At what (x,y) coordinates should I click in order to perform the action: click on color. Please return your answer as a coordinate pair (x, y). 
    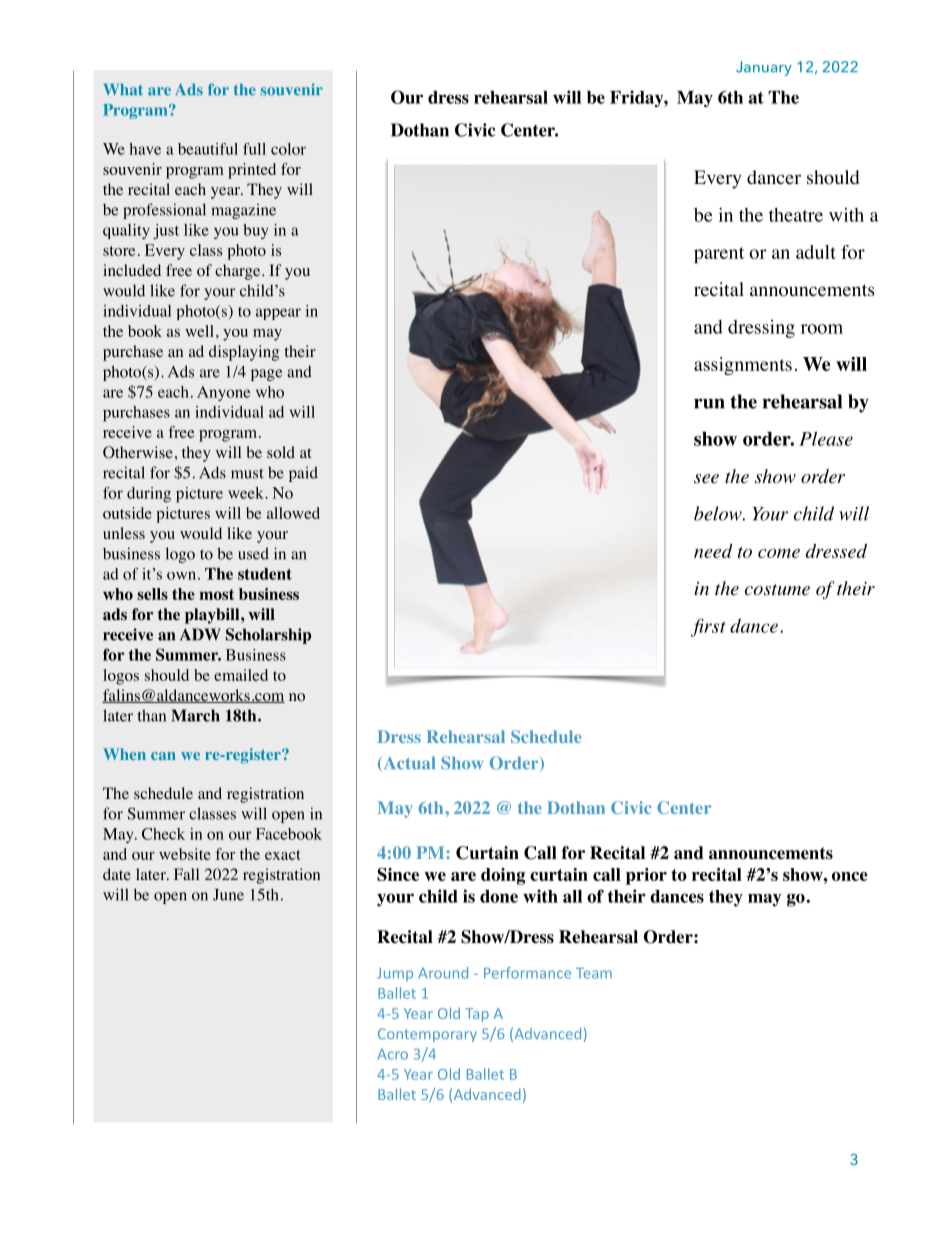
    Looking at the image, I should click on (288, 149).
